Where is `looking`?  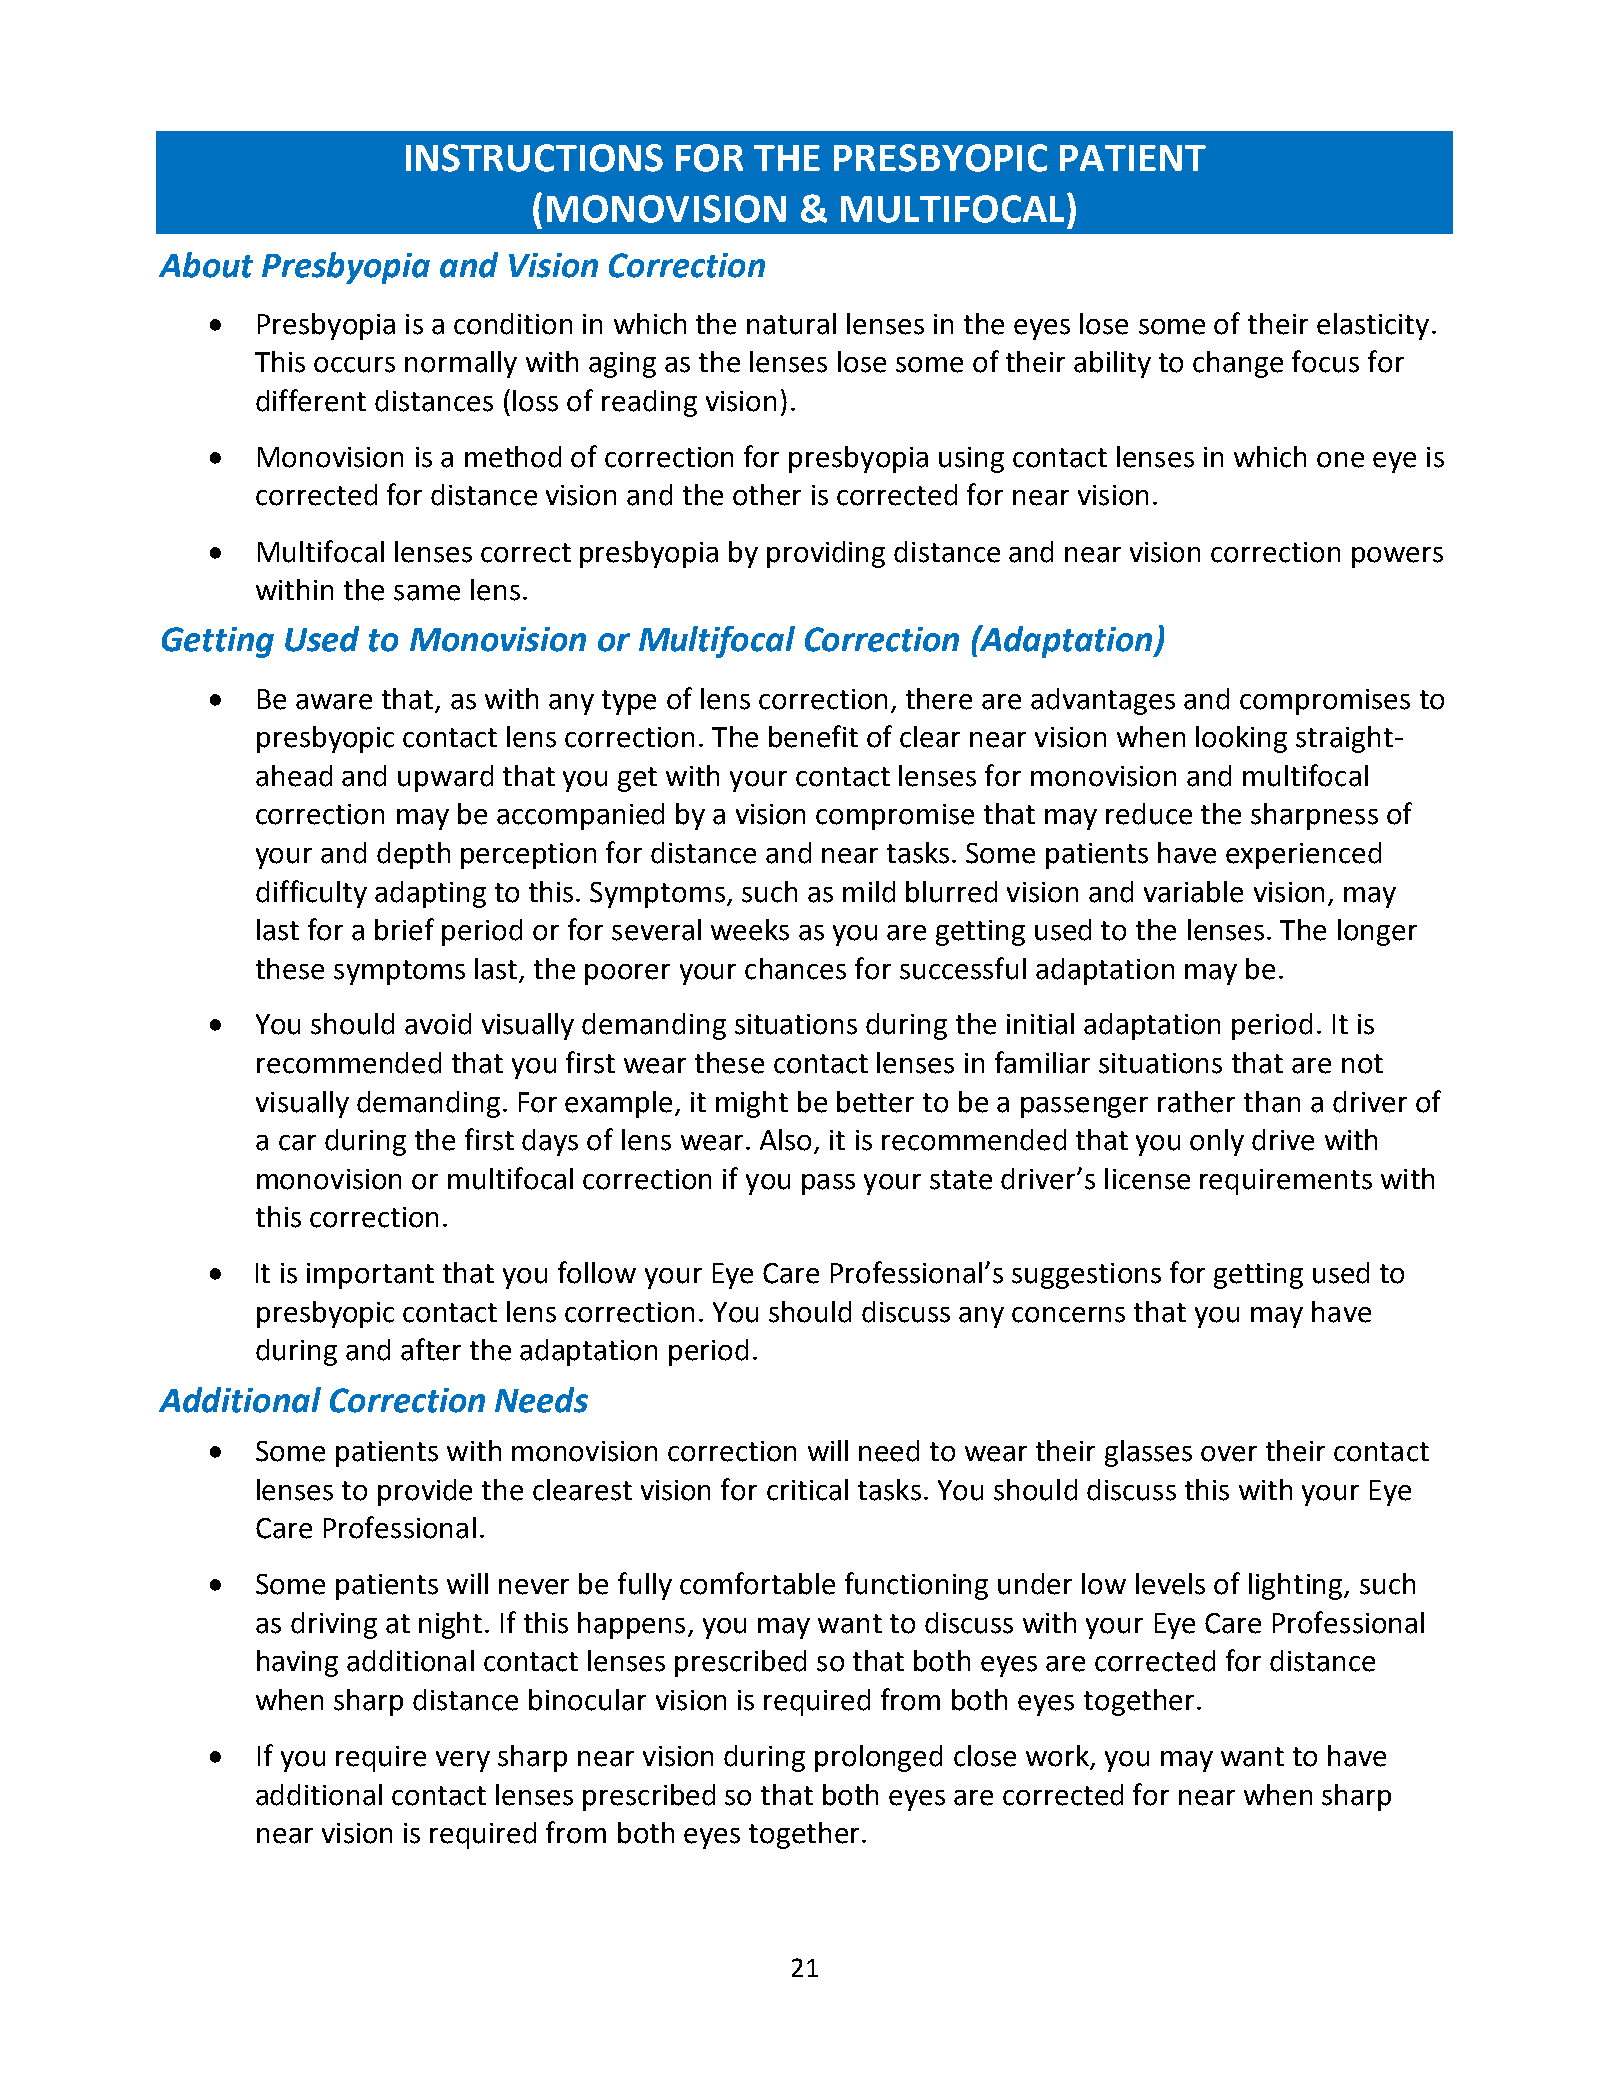
looking is located at coordinates (1241, 739).
